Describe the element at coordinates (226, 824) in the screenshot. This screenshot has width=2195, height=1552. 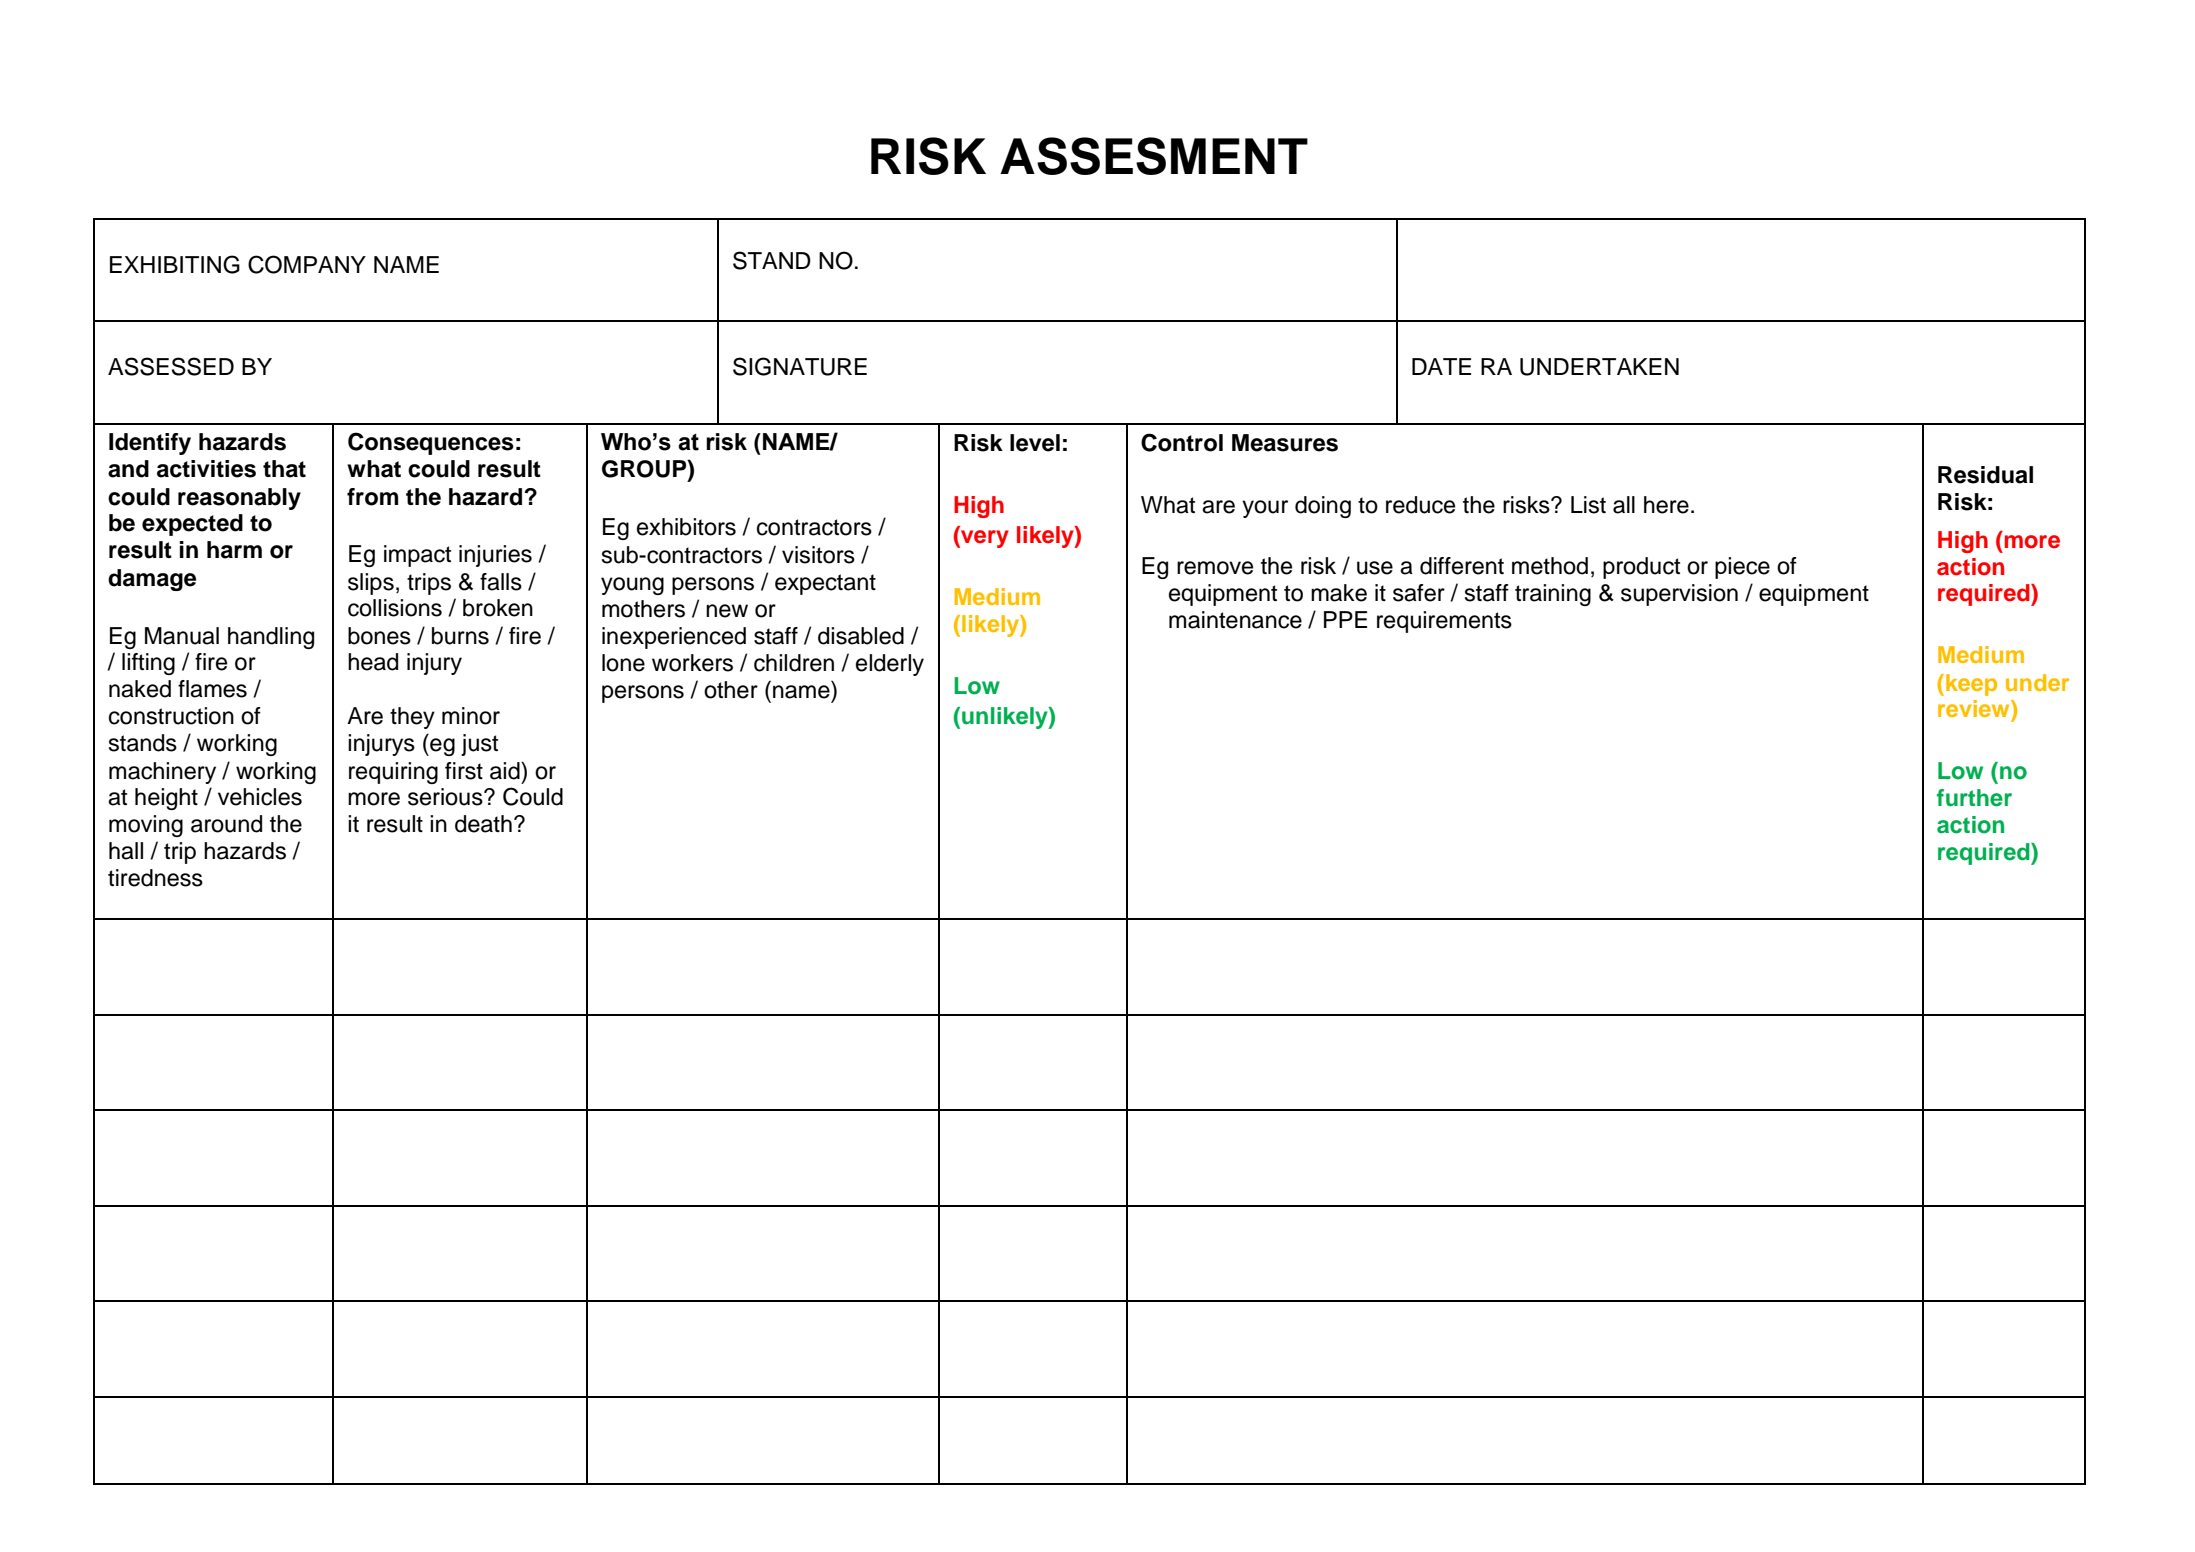
I see `around` at that location.
